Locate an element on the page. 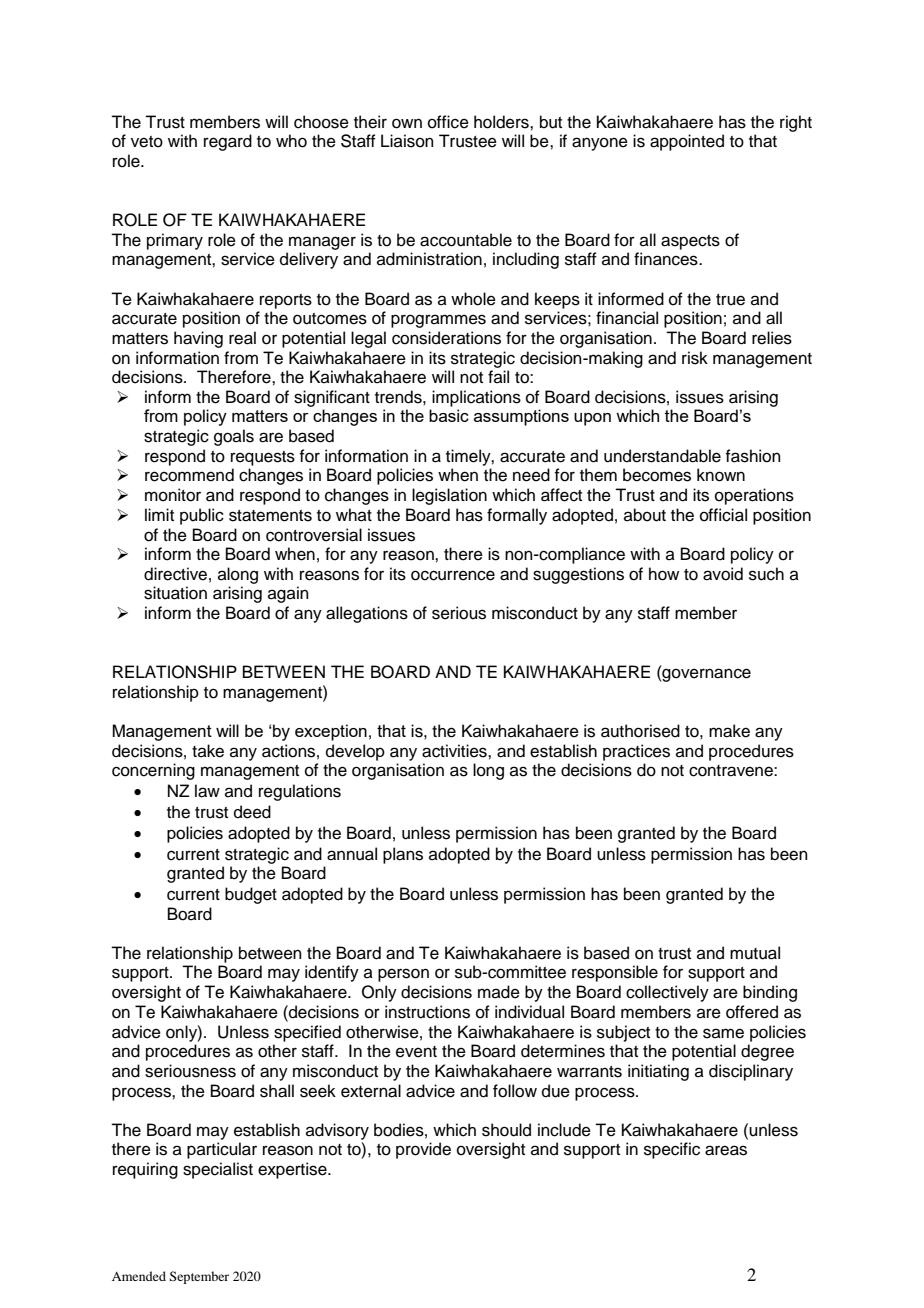 Image resolution: width=924 pixels, height=1308 pixels. office is located at coordinates (448, 122).
